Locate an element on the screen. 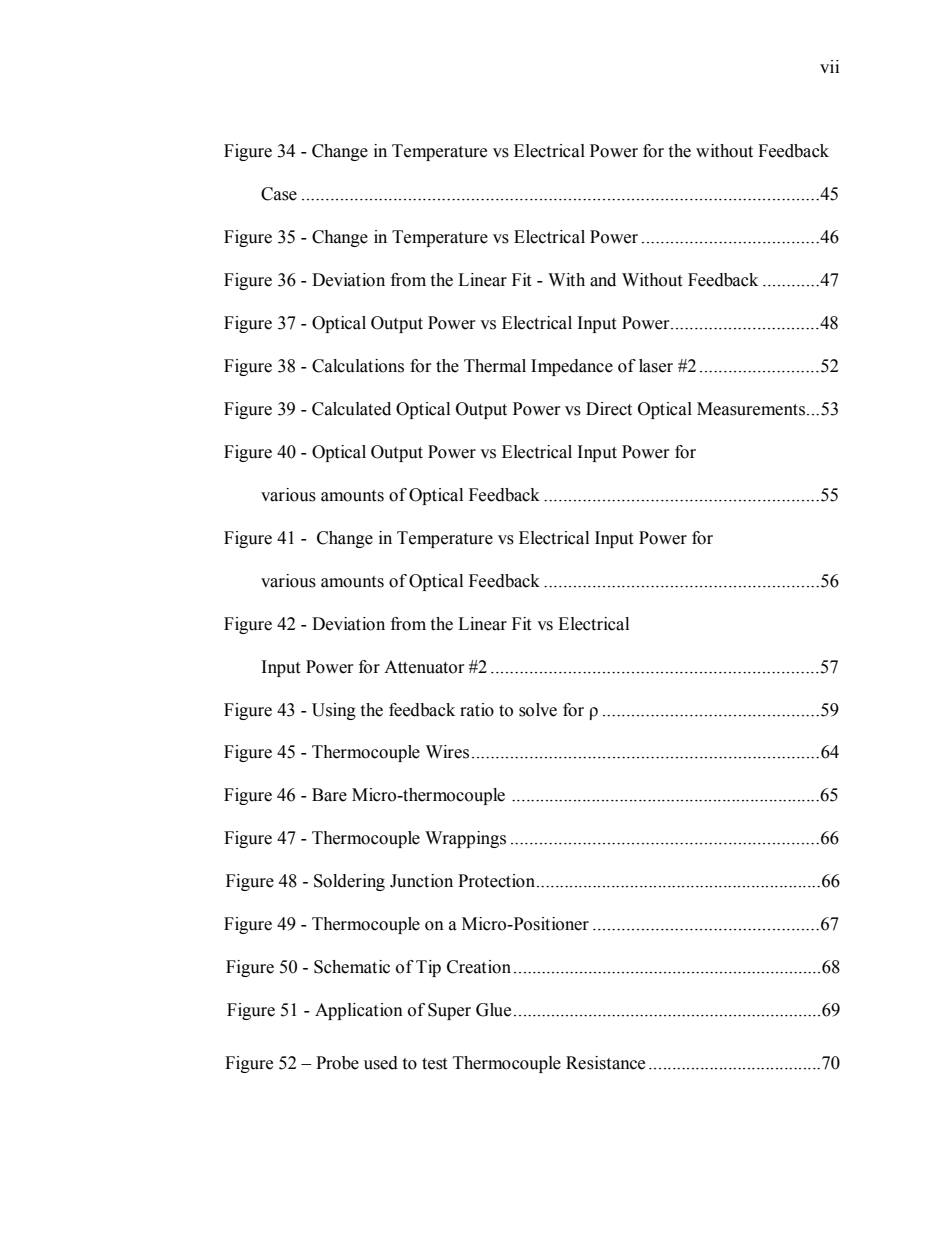 This screenshot has width=952, height=1233. solve is located at coordinates (538, 710).
